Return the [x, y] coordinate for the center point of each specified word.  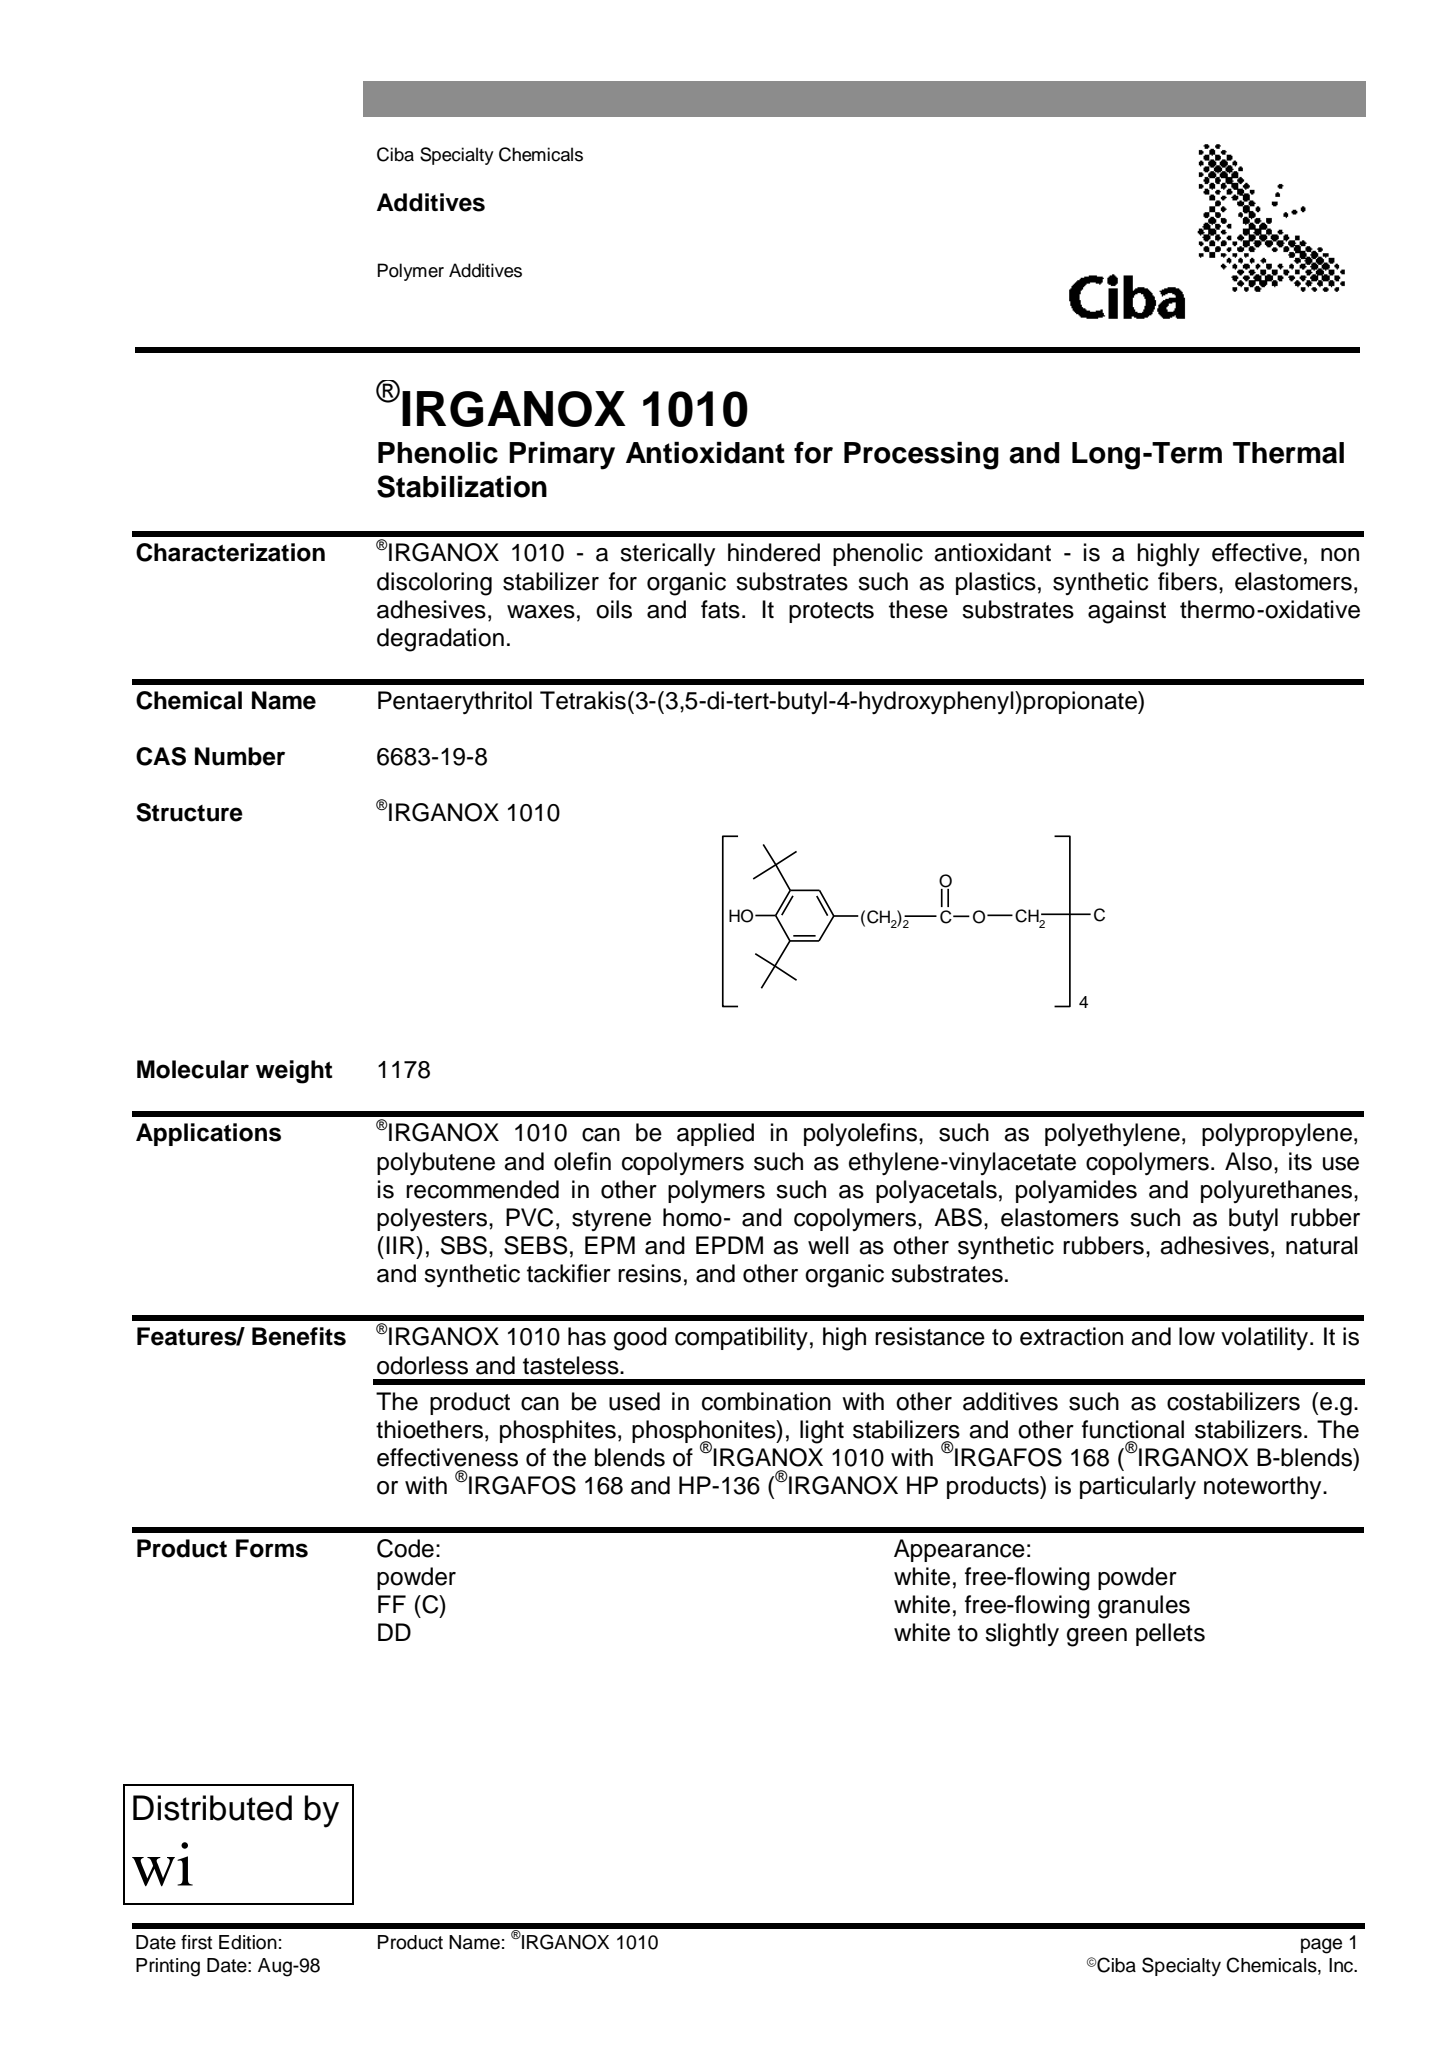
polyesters [432, 1219]
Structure [189, 812]
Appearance [959, 1550]
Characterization [230, 552]
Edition [248, 1942]
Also [1248, 1161]
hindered [774, 552]
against [1127, 612]
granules [1144, 1607]
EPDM [729, 1245]
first [196, 1942]
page [1321, 1946]
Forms [272, 1548]
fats [720, 609]
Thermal [1288, 453]
